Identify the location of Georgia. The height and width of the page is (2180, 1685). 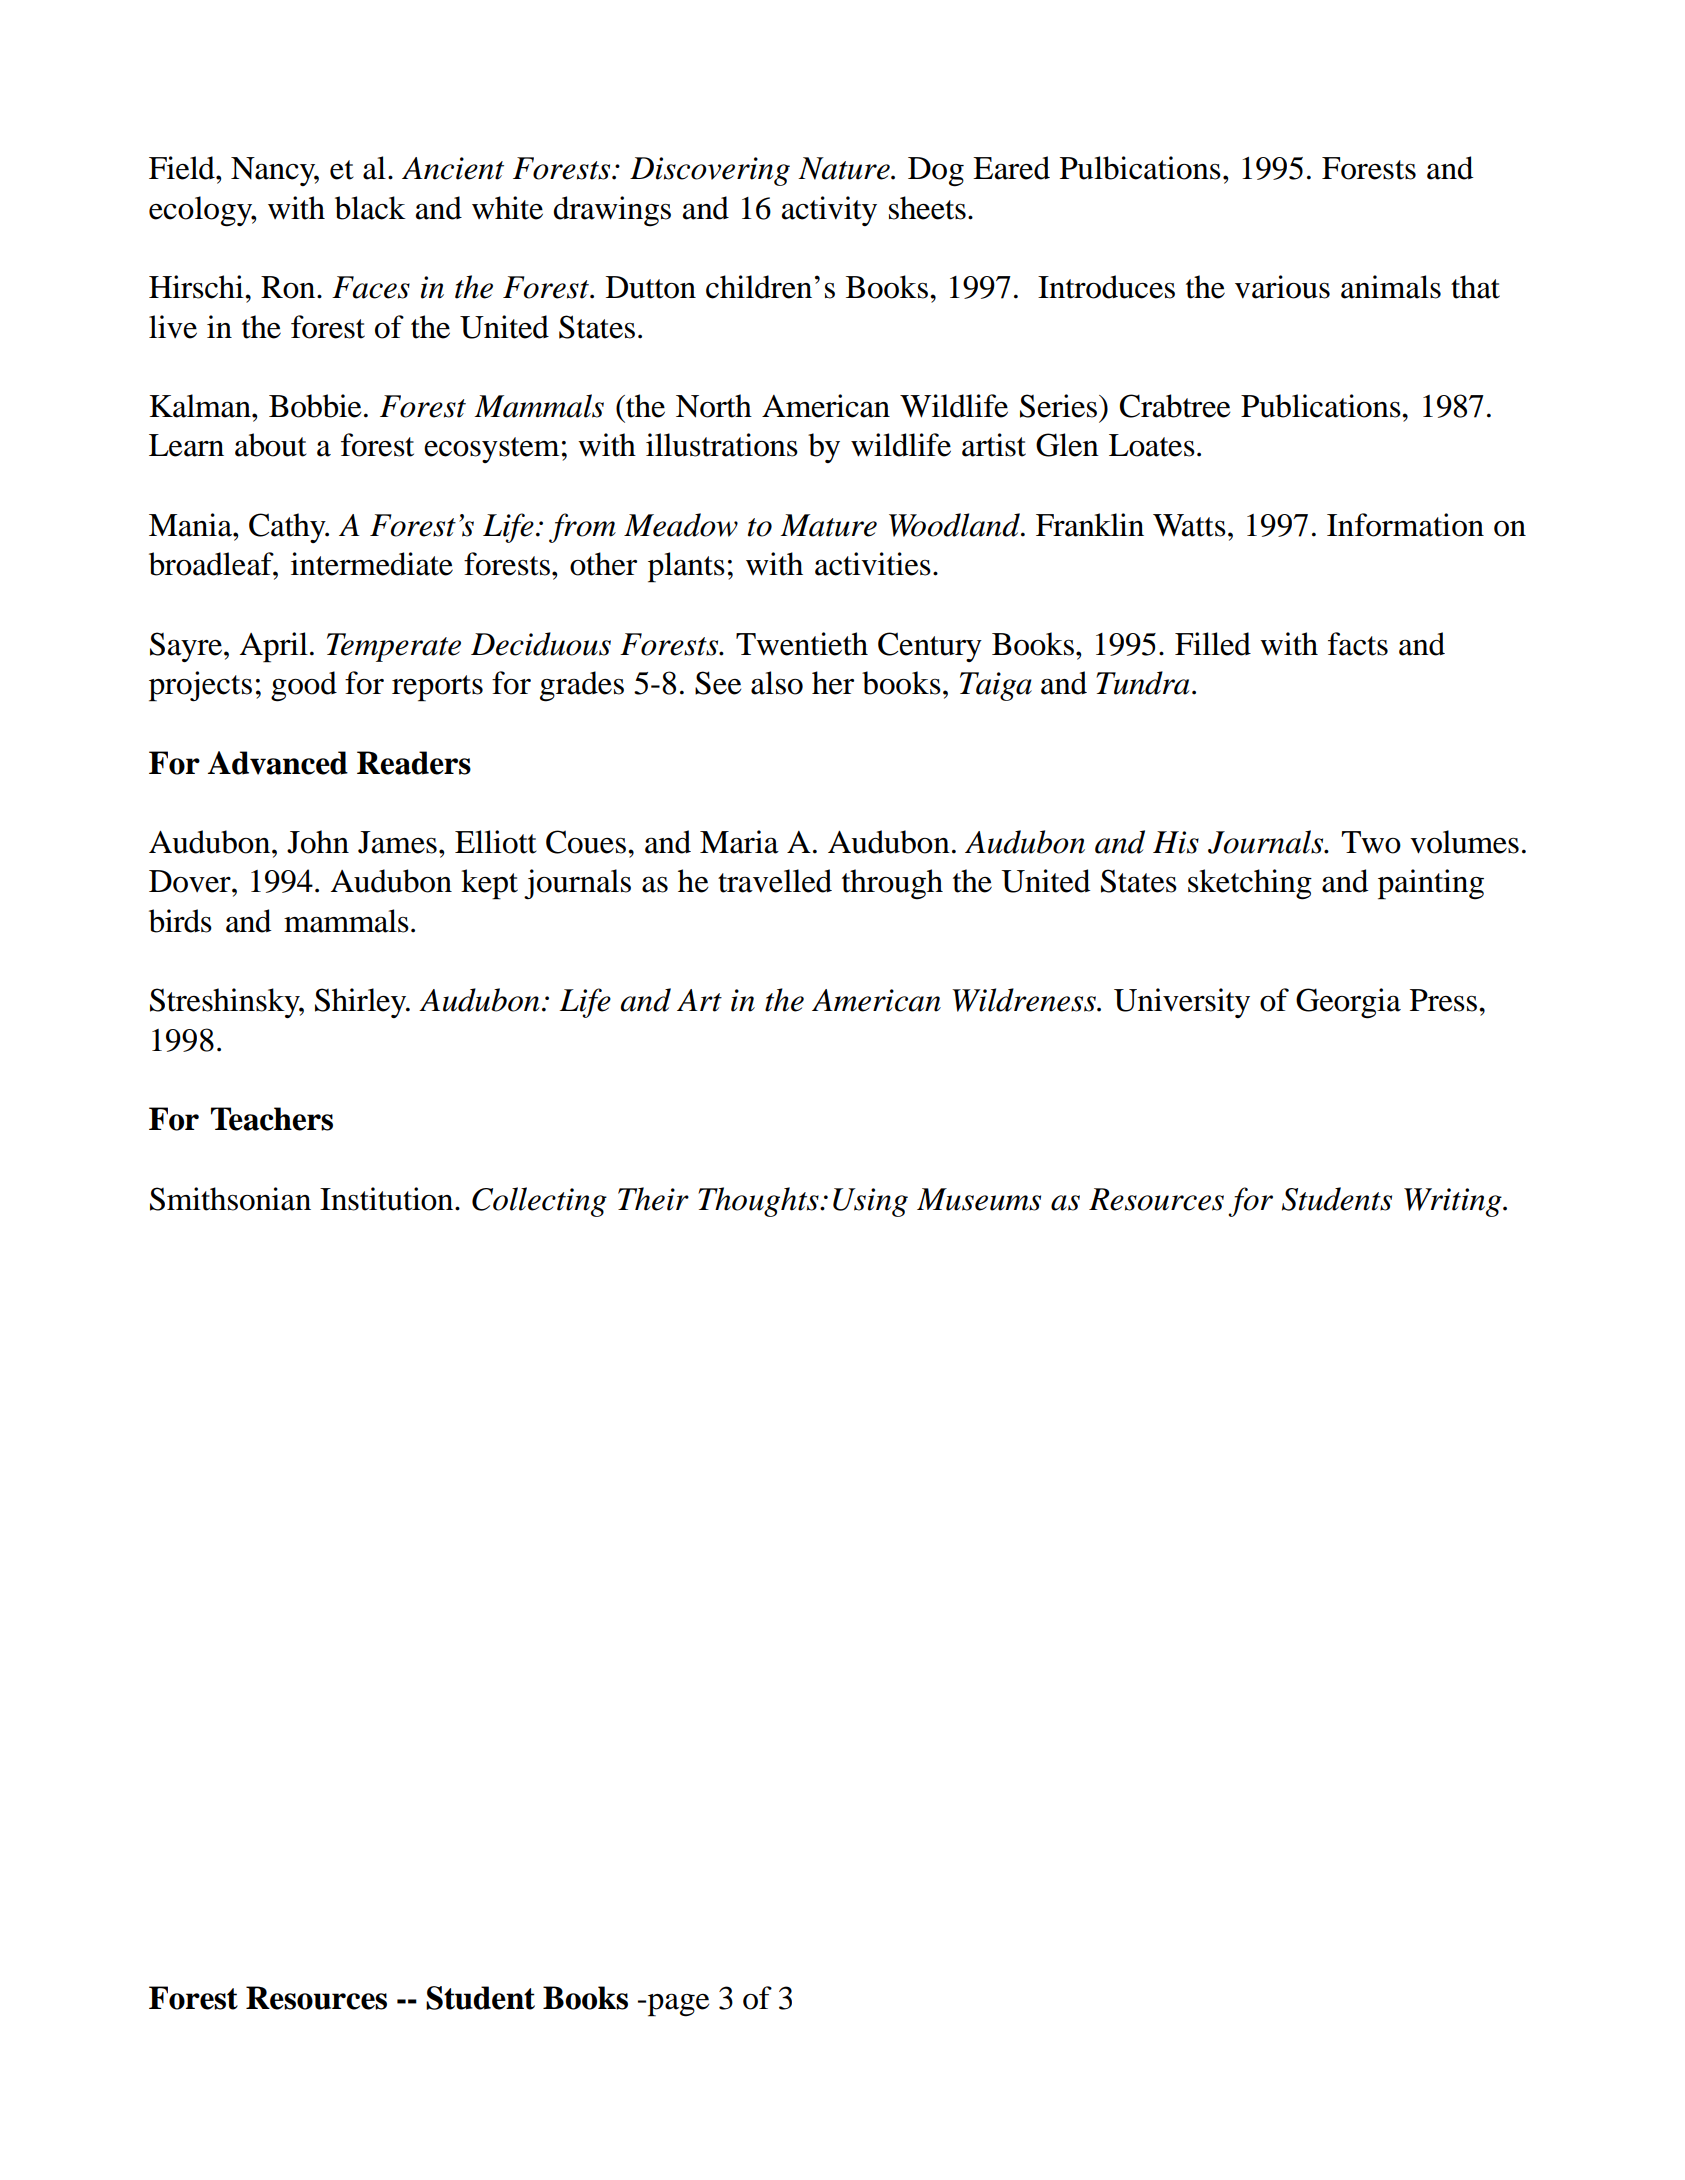
(1348, 1003).
